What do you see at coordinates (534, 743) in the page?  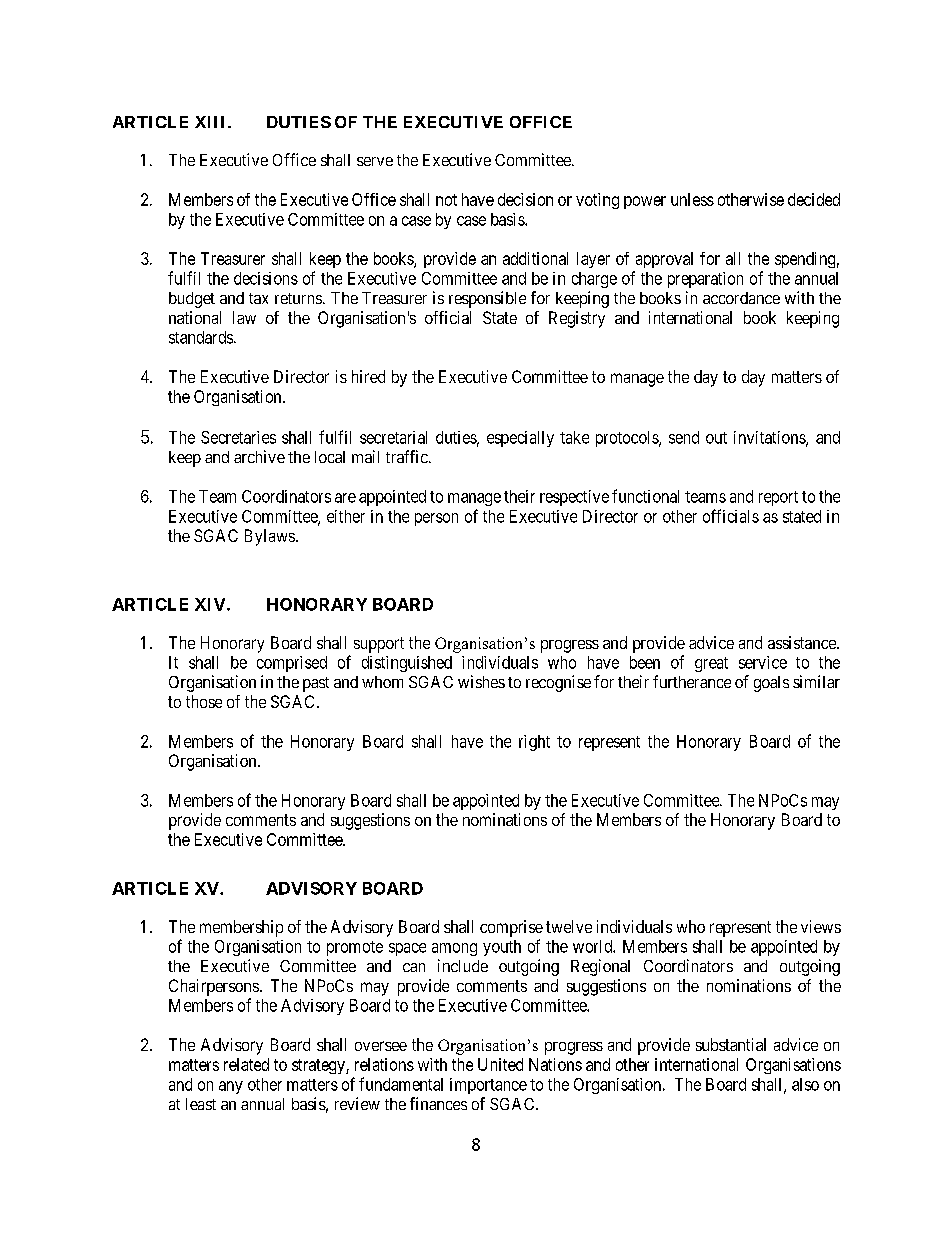 I see `right` at bounding box center [534, 743].
